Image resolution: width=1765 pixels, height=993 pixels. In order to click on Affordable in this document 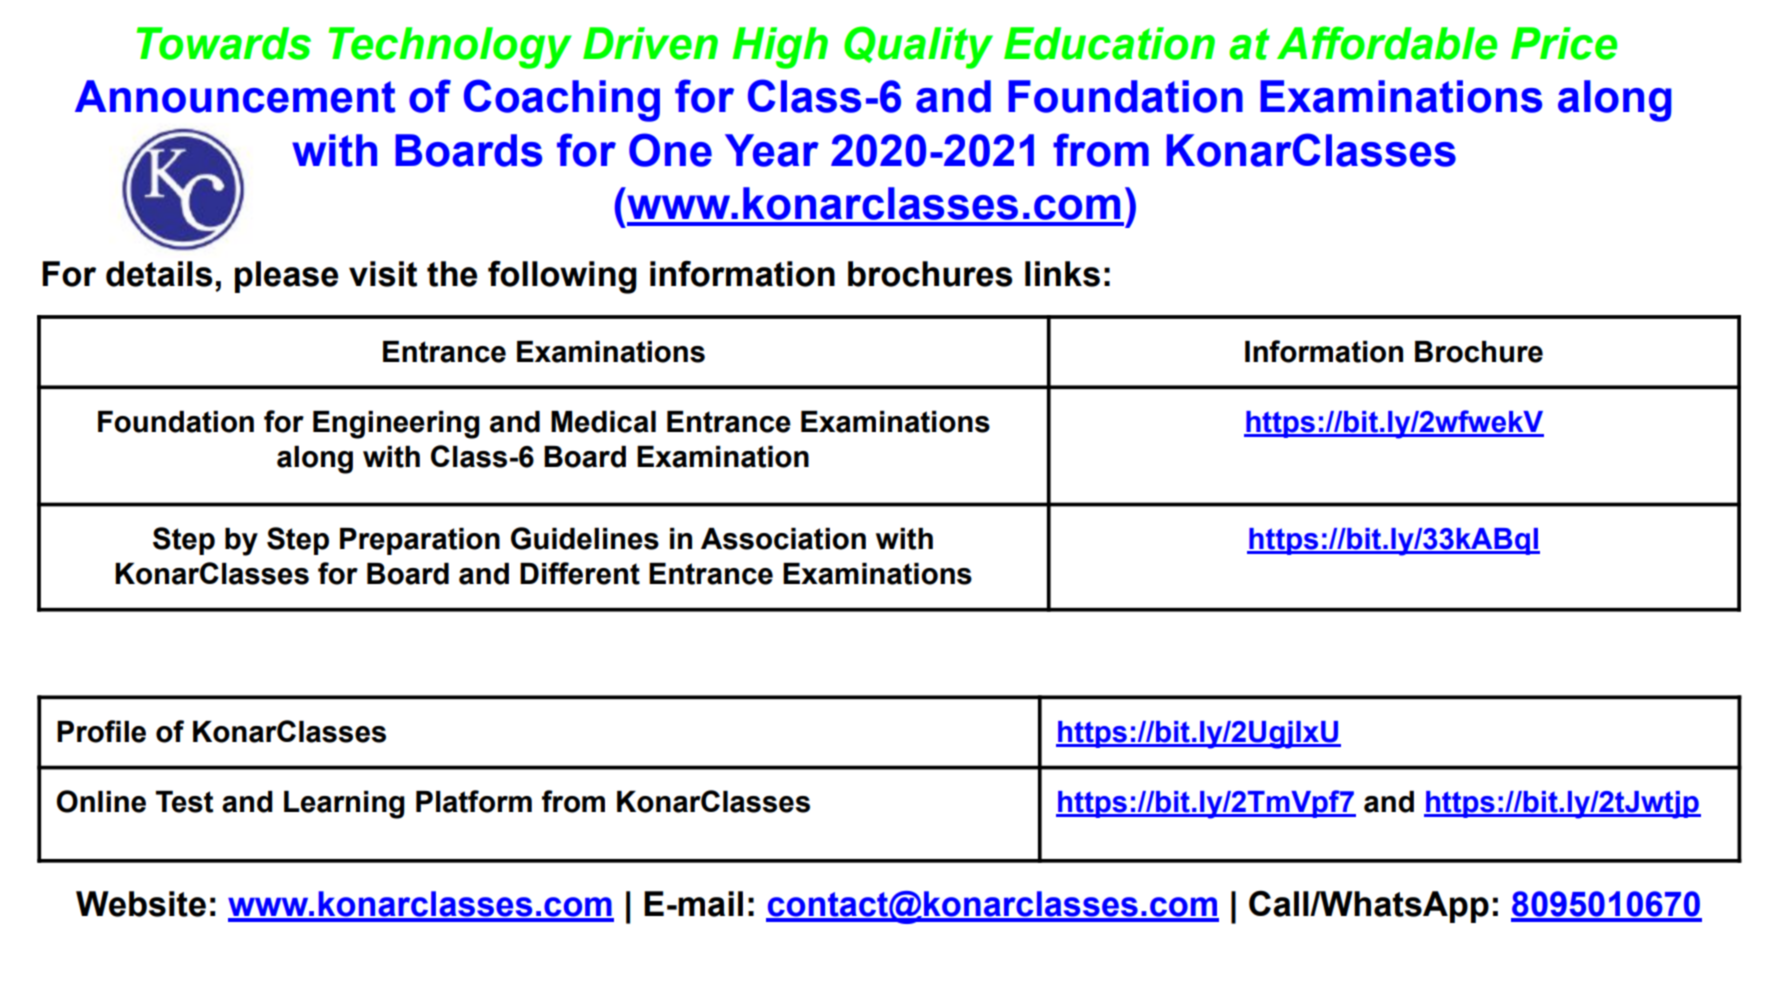, I will do `click(1387, 43)`.
